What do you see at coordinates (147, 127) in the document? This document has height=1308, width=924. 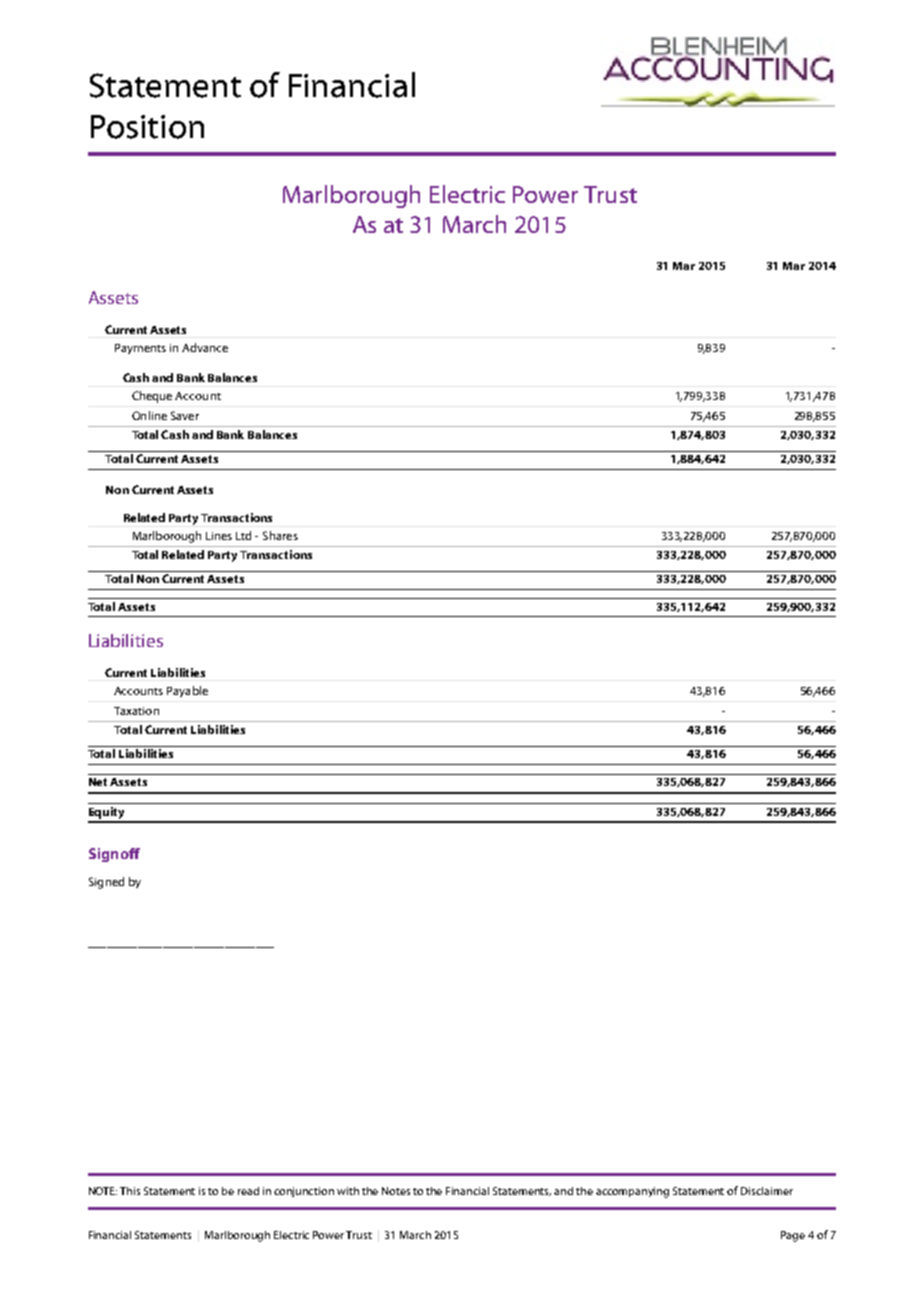 I see `Position` at bounding box center [147, 127].
